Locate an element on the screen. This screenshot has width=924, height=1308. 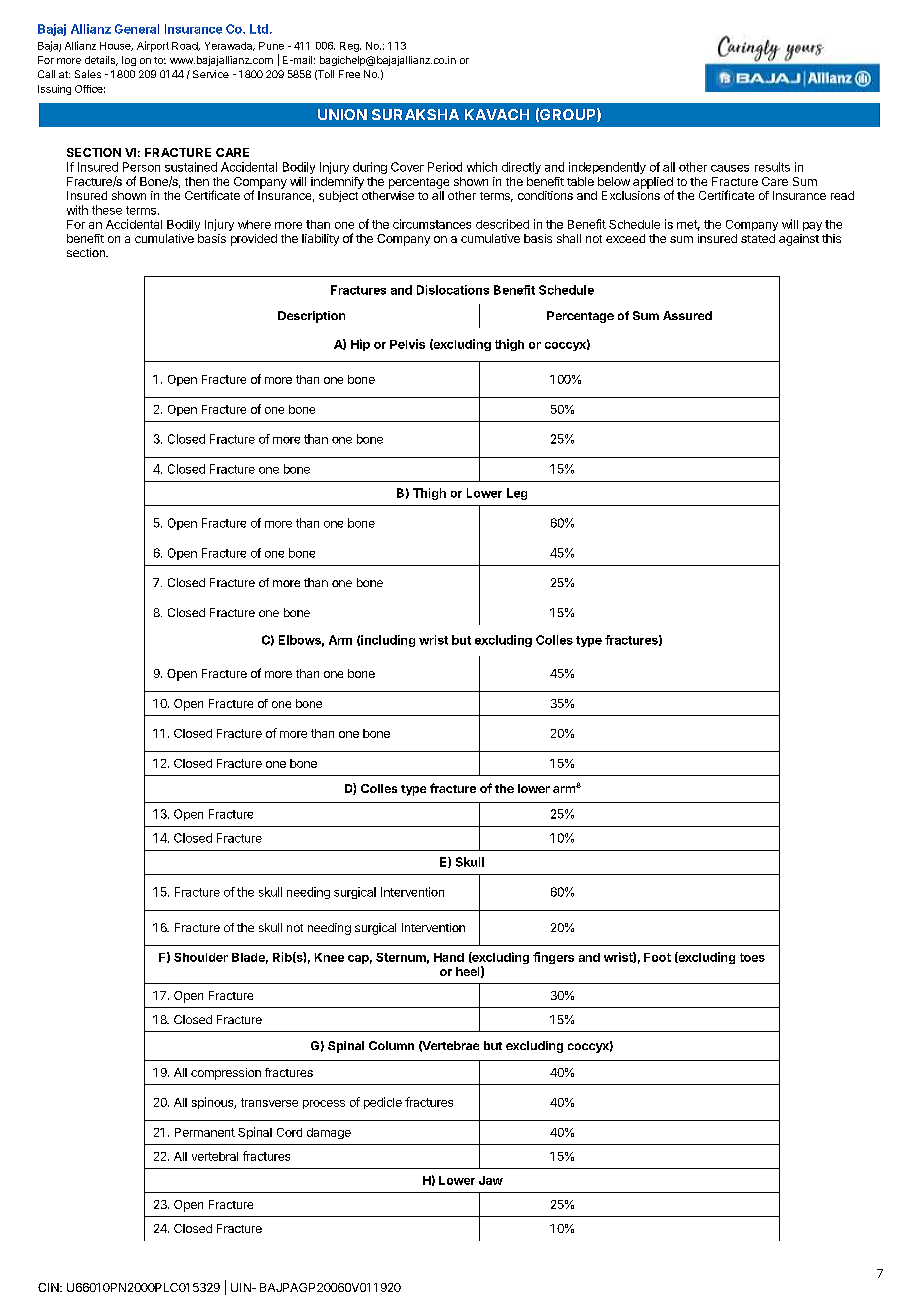
Free is located at coordinates (349, 74).
